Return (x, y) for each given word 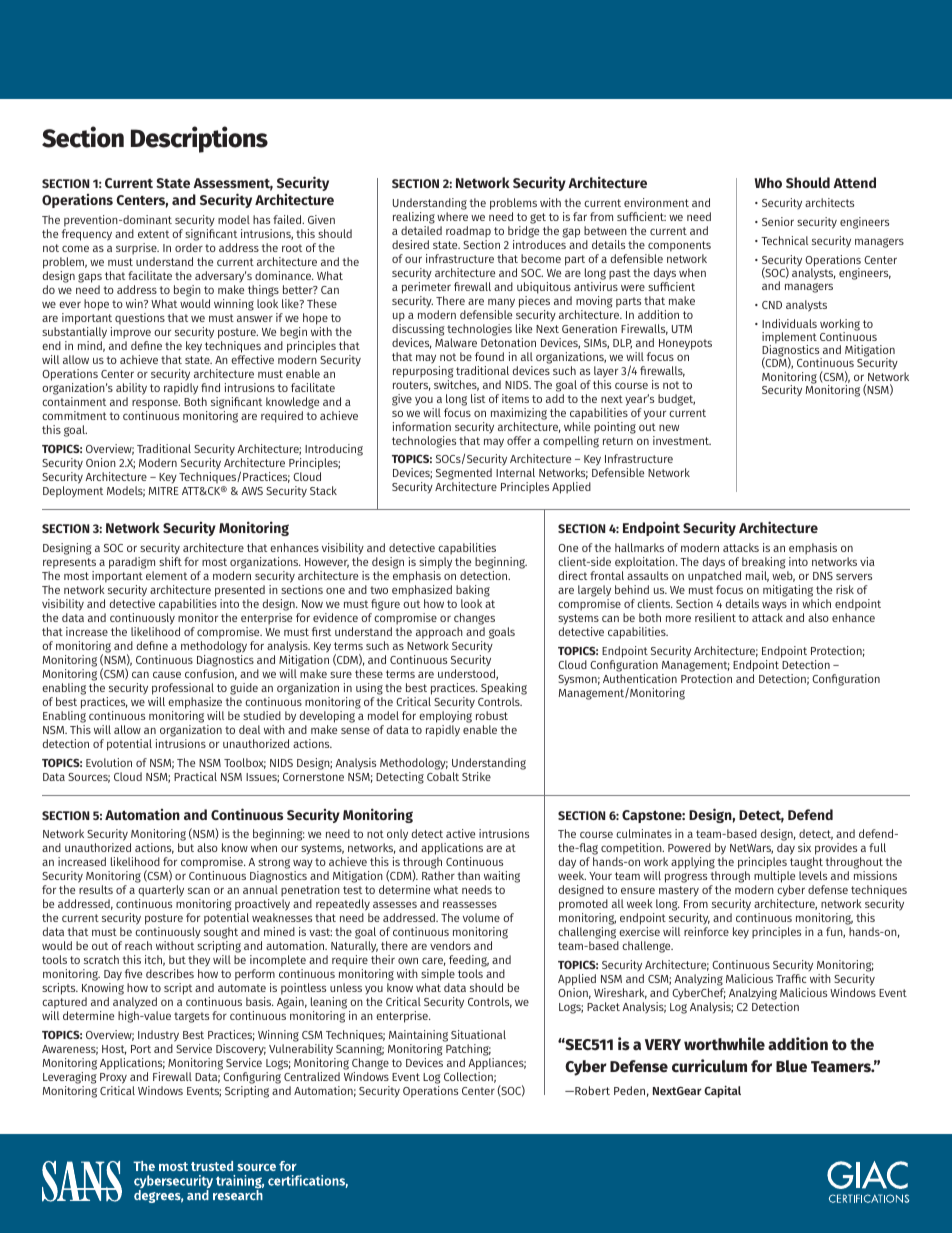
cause (167, 674)
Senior (778, 221)
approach (439, 633)
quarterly (161, 892)
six (804, 847)
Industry (158, 1036)
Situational (478, 1034)
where (452, 216)
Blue (791, 1066)
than (468, 875)
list (478, 398)
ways (774, 606)
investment (682, 440)
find (210, 387)
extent (153, 234)
